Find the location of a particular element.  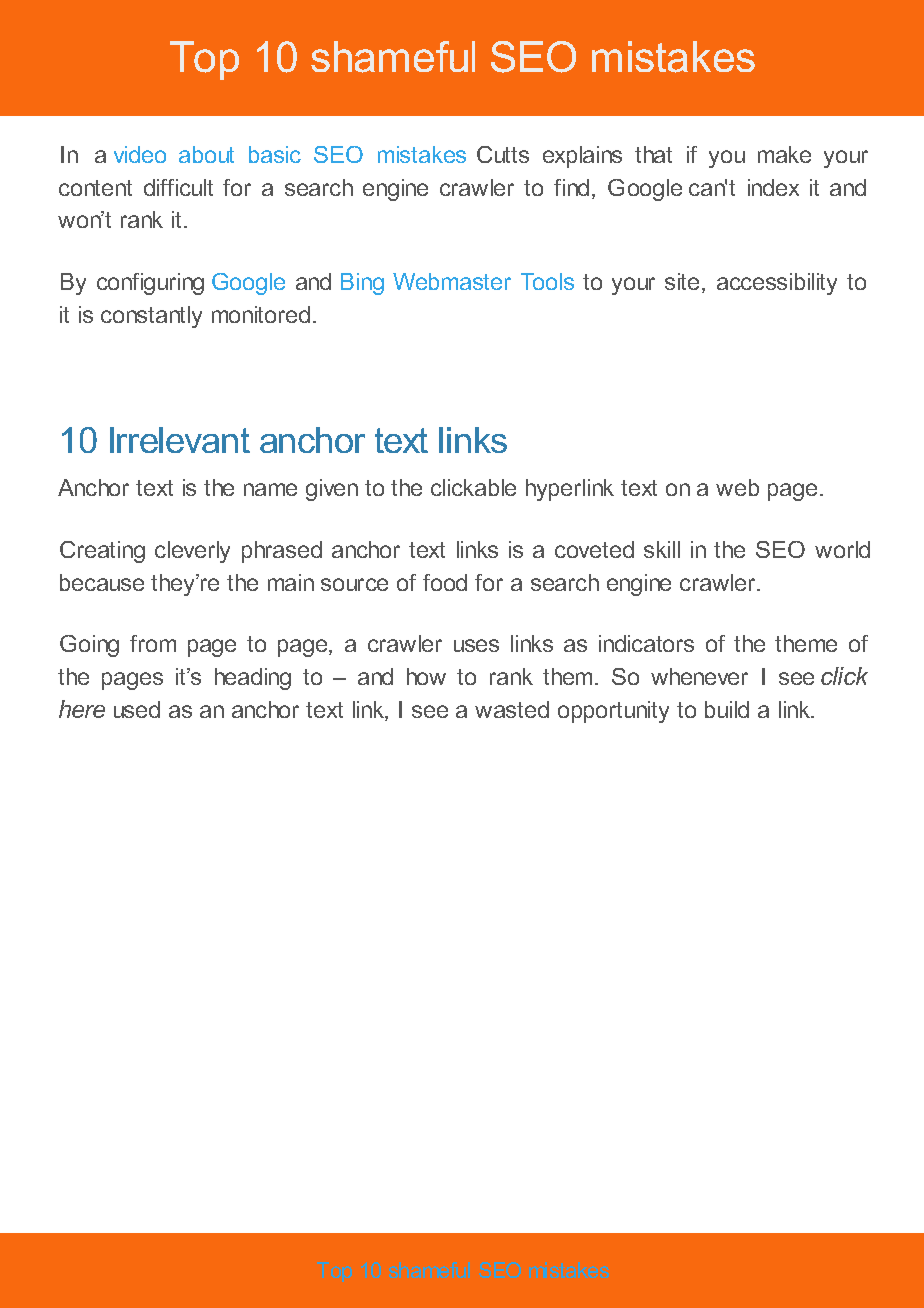

accessibility is located at coordinates (777, 284).
